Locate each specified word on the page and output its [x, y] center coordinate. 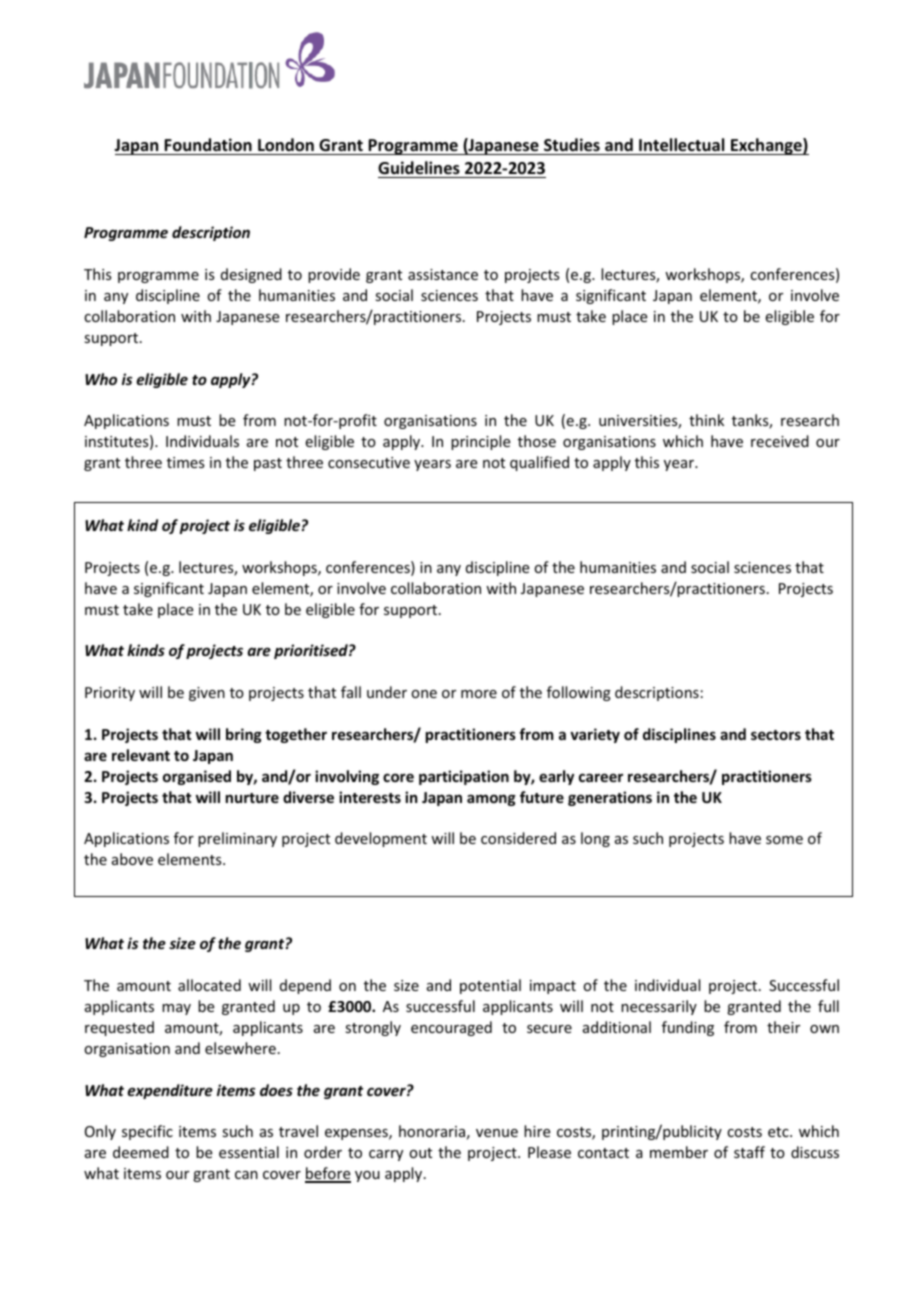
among [491, 800]
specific [147, 1132]
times [186, 462]
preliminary [237, 839]
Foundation [208, 145]
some [784, 840]
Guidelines [419, 168]
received [780, 441]
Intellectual [681, 145]
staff [749, 1152]
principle [480, 442]
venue [497, 1133]
